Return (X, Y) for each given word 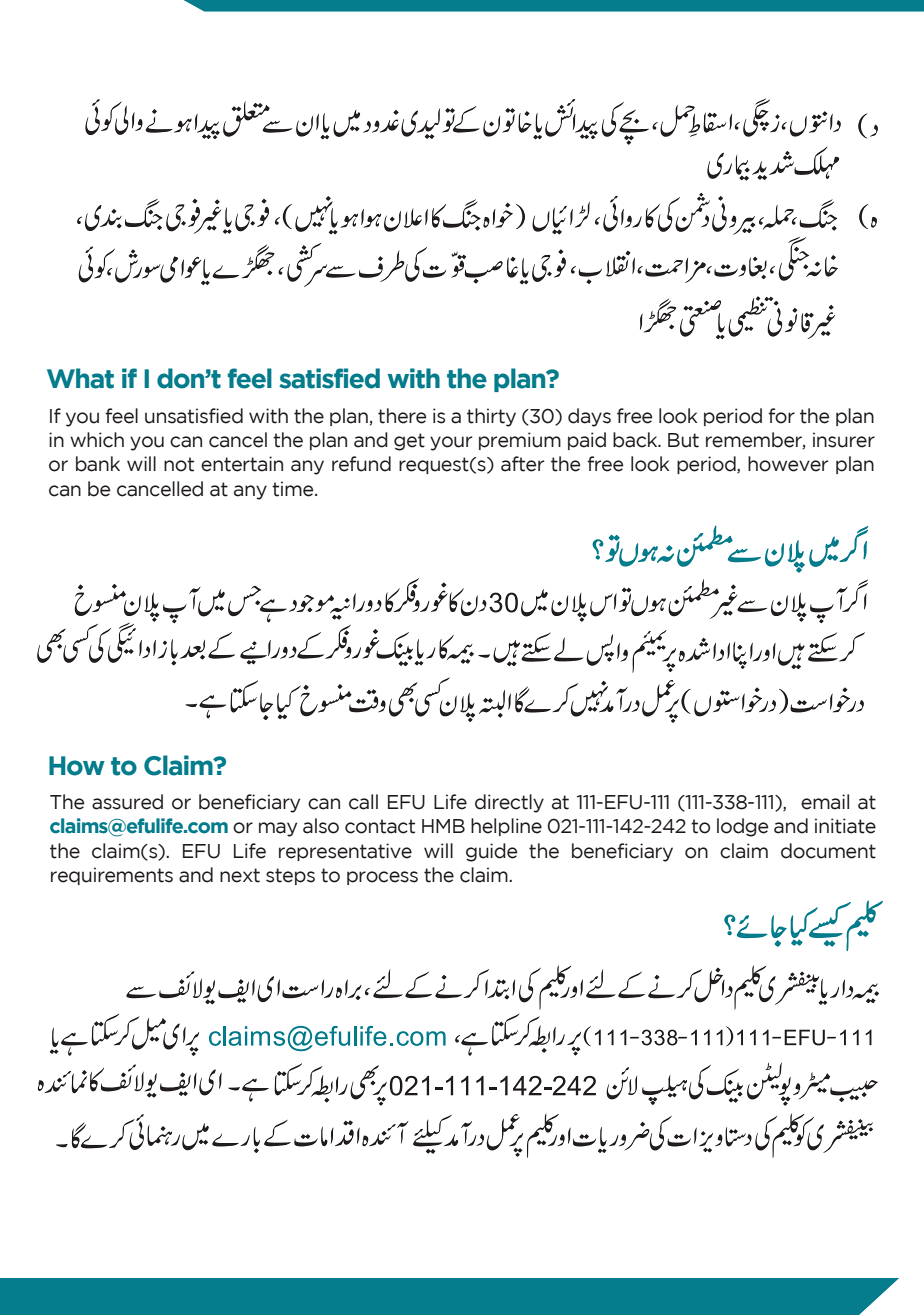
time (294, 489)
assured (127, 802)
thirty (491, 417)
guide (491, 852)
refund (361, 464)
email (825, 802)
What (80, 378)
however (788, 464)
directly (509, 803)
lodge (742, 827)
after (522, 464)
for (781, 416)
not (179, 464)
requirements (112, 876)
